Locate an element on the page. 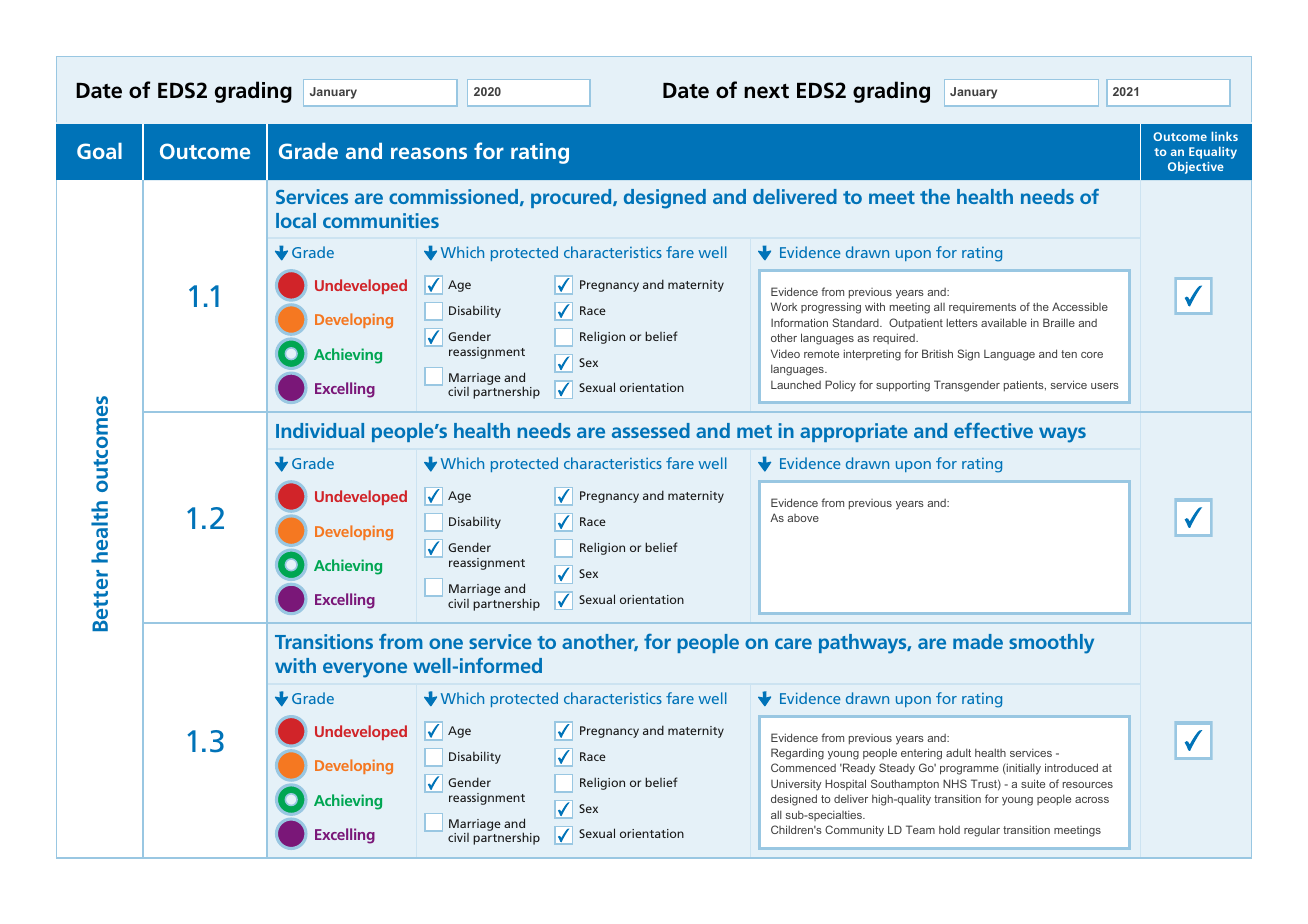  next is located at coordinates (766, 91).
